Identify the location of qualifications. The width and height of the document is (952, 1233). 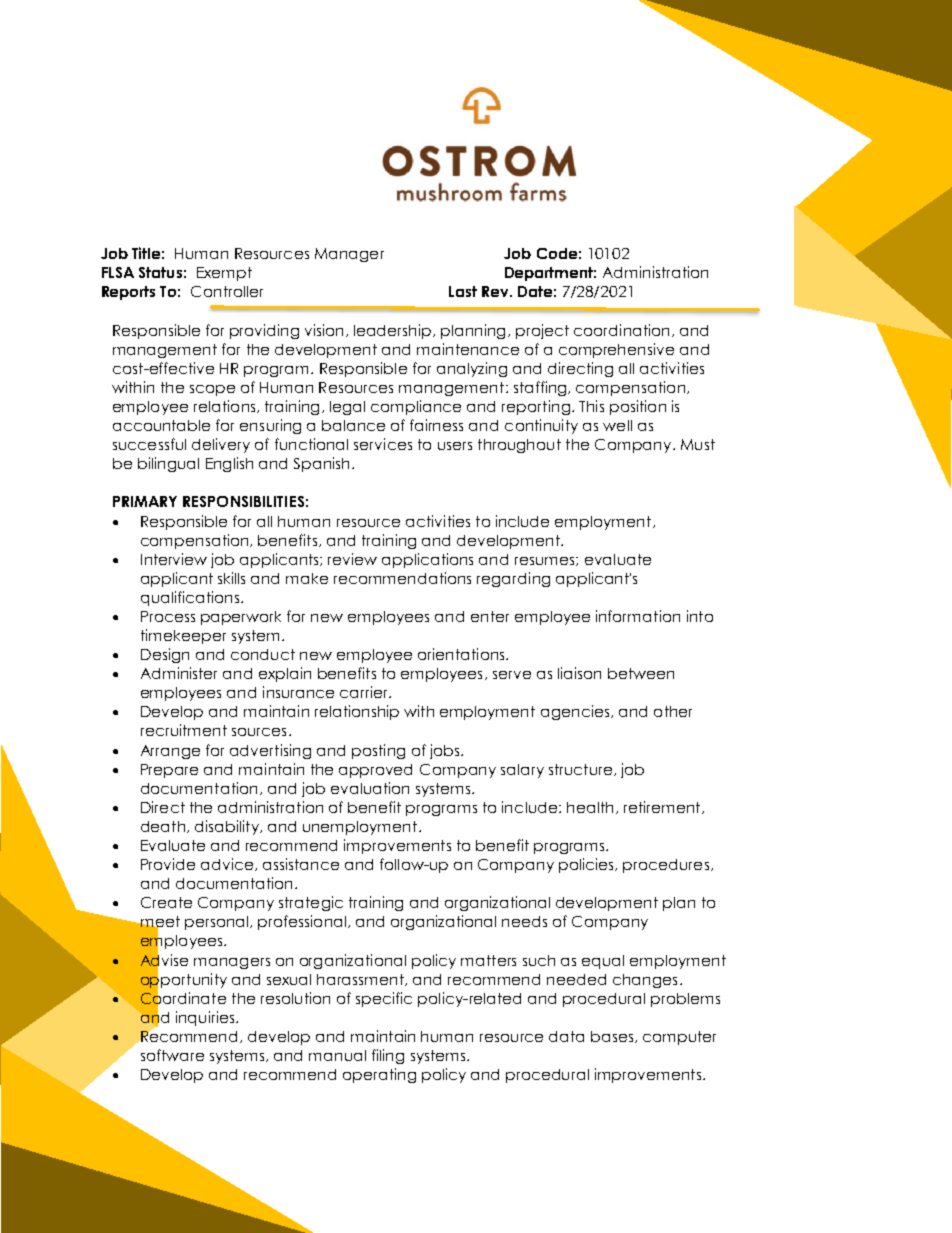
(190, 598).
